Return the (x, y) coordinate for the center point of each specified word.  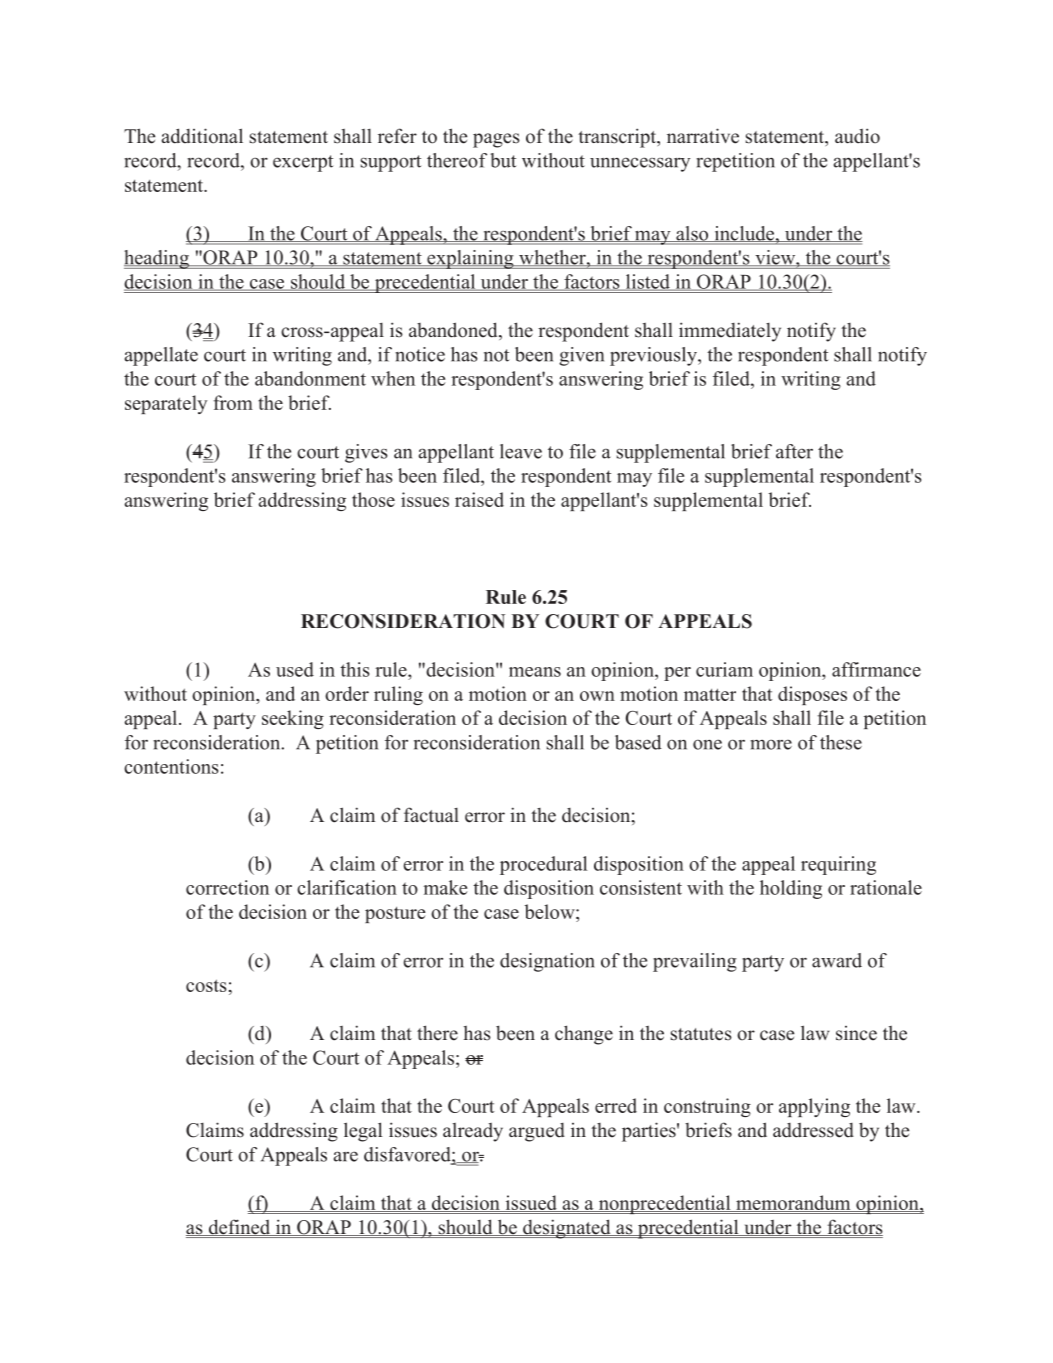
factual (431, 815)
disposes (812, 695)
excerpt (303, 163)
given (581, 356)
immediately (730, 332)
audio (857, 136)
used (295, 669)
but (503, 160)
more (771, 744)
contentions (171, 766)
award (837, 960)
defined (239, 1227)
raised (479, 499)
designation (547, 962)
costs (206, 985)
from (233, 402)
